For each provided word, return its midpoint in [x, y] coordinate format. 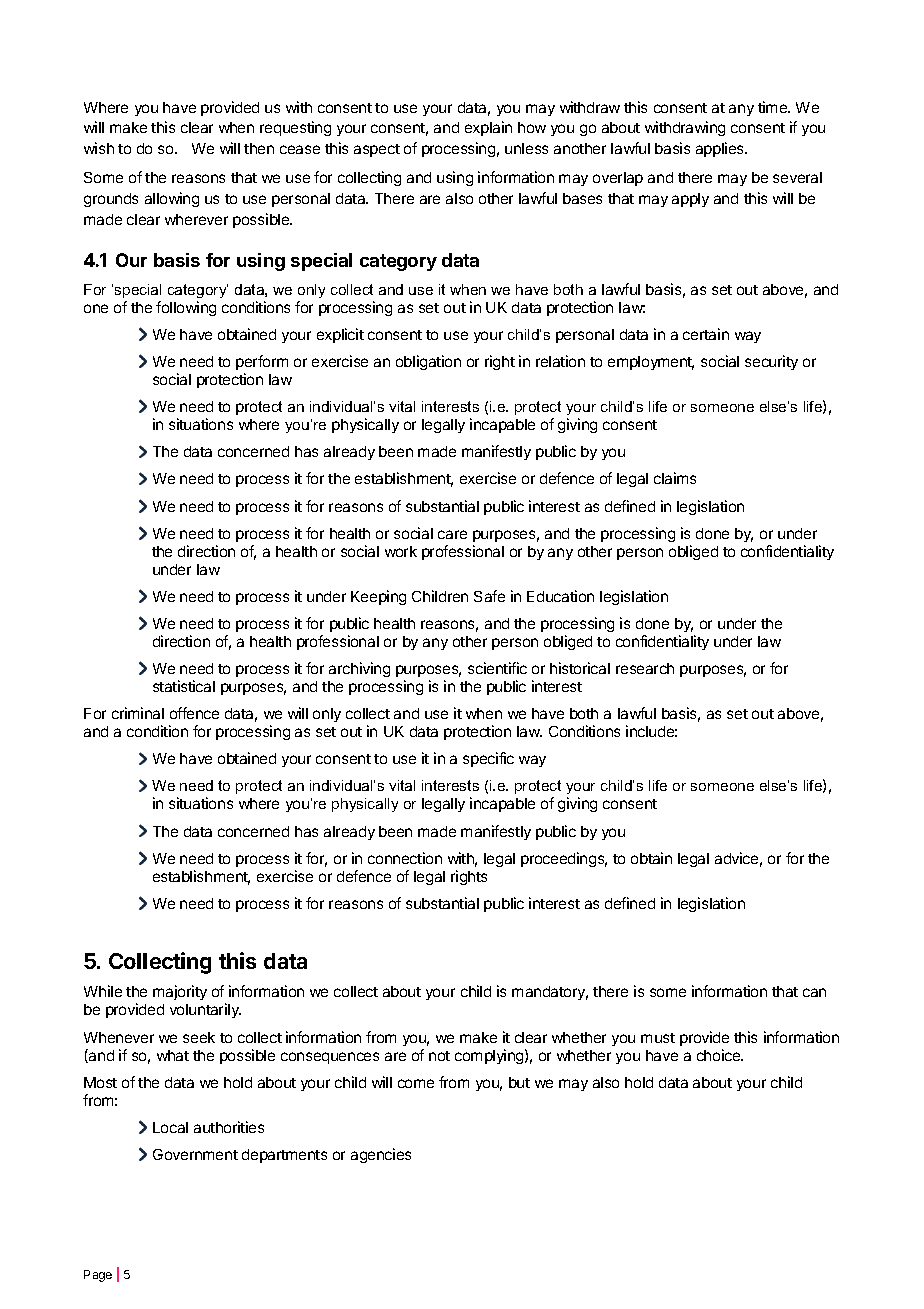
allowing [172, 199]
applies [721, 149]
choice [720, 1055]
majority [180, 992]
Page [98, 1276]
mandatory [550, 993]
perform [262, 362]
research [645, 668]
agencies [381, 1155]
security [771, 362]
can [814, 992]
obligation [428, 362]
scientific [497, 668]
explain [488, 128]
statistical [184, 686]
